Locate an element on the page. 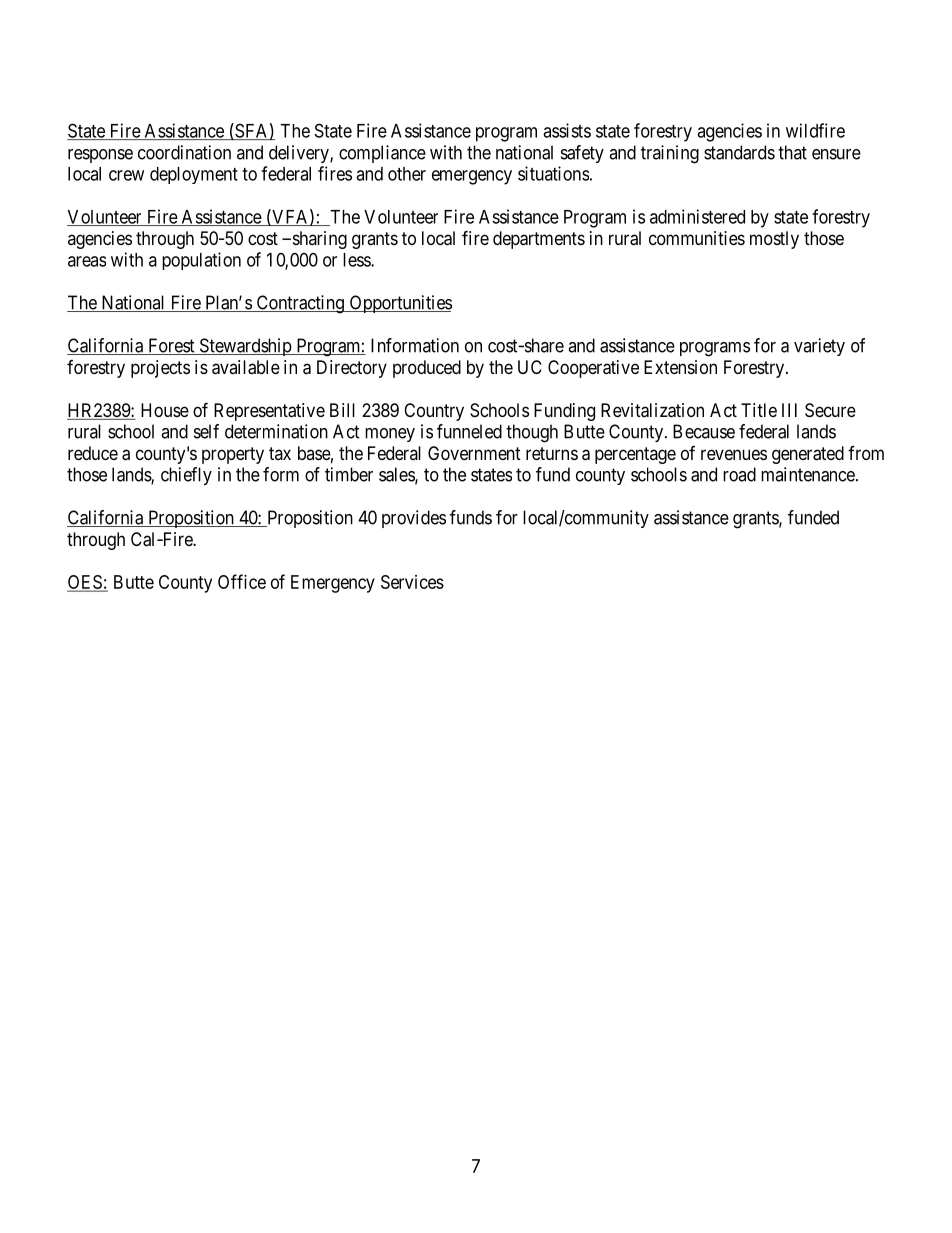 The width and height of the image is (952, 1233). mostly is located at coordinates (774, 240).
